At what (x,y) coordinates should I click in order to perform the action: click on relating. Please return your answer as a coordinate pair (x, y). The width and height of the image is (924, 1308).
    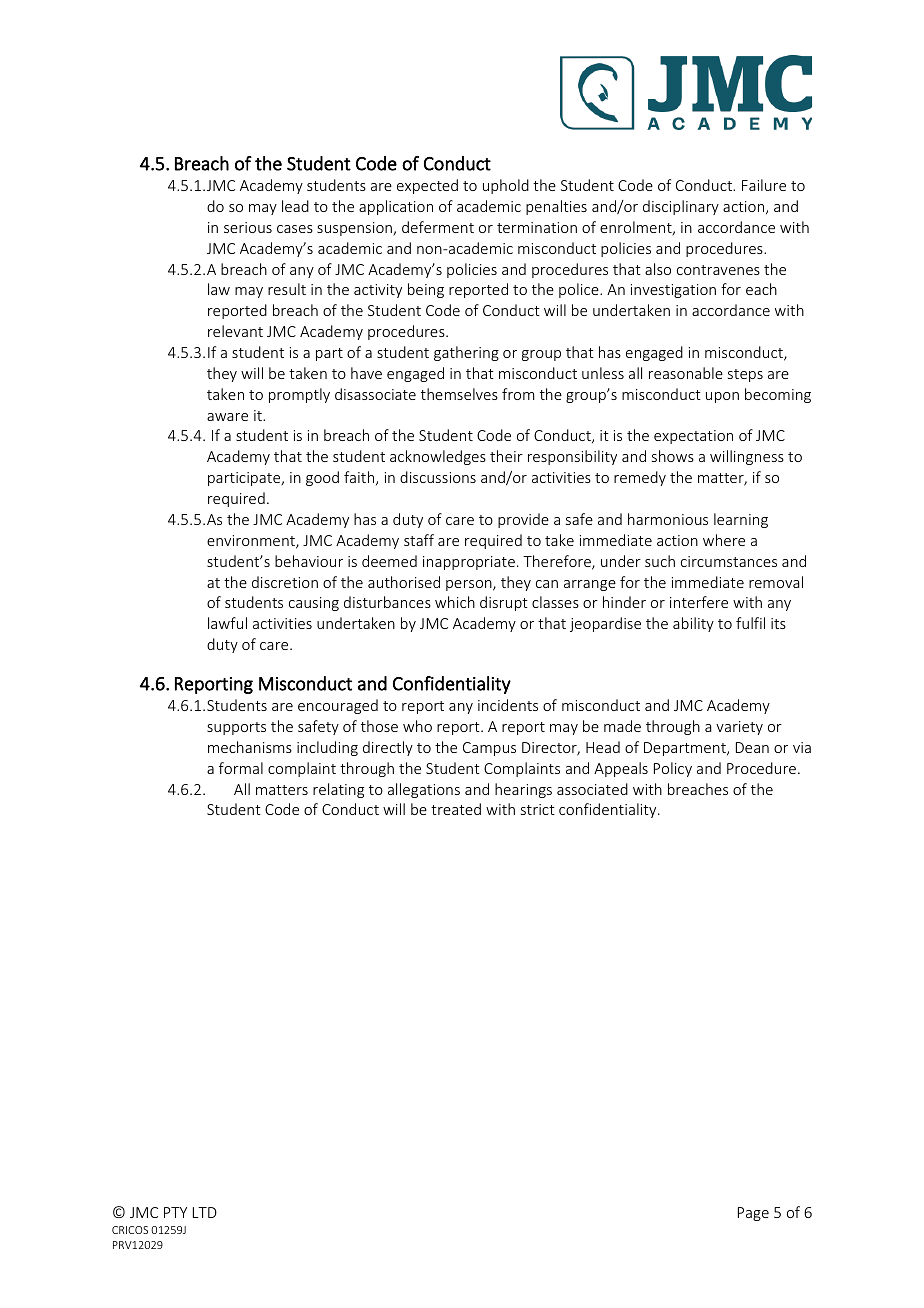
    Looking at the image, I should click on (338, 790).
